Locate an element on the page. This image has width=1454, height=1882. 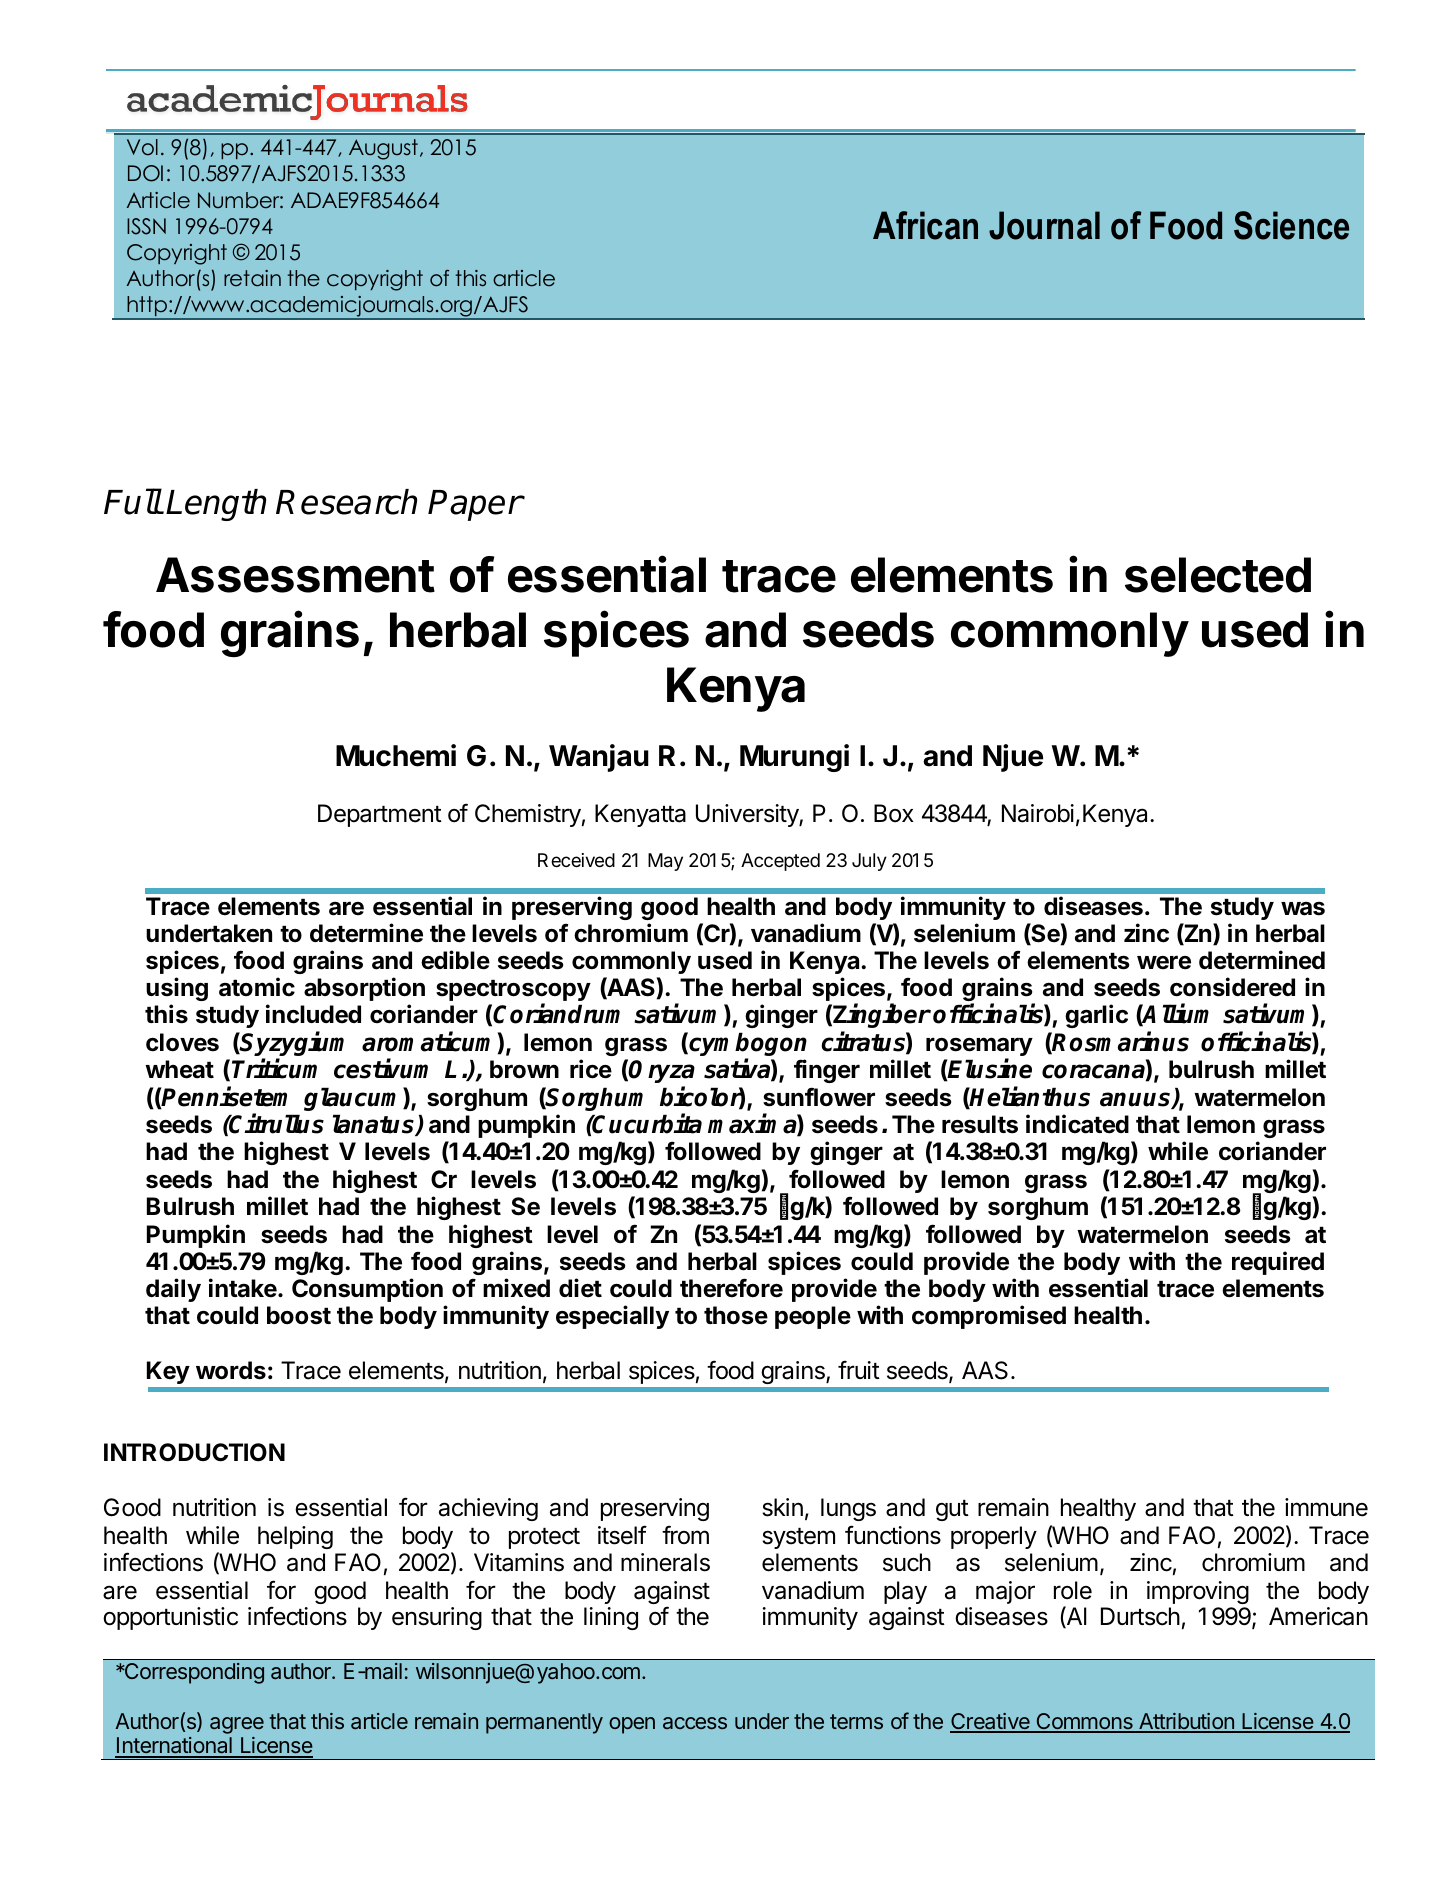
African is located at coordinates (925, 225).
